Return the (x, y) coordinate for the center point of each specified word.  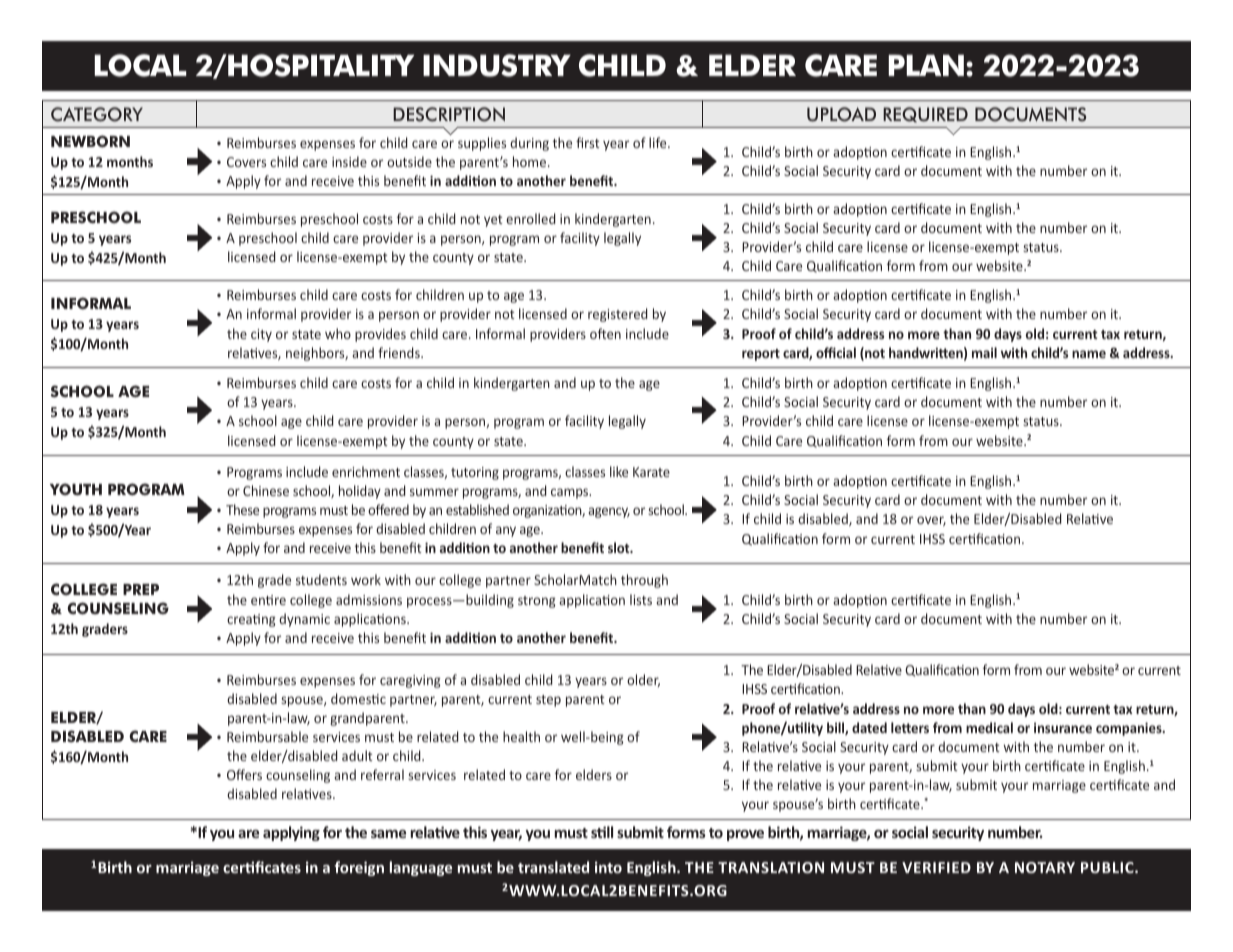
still (602, 832)
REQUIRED (925, 115)
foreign (359, 868)
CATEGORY (97, 114)
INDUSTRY (497, 65)
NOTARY (1045, 867)
